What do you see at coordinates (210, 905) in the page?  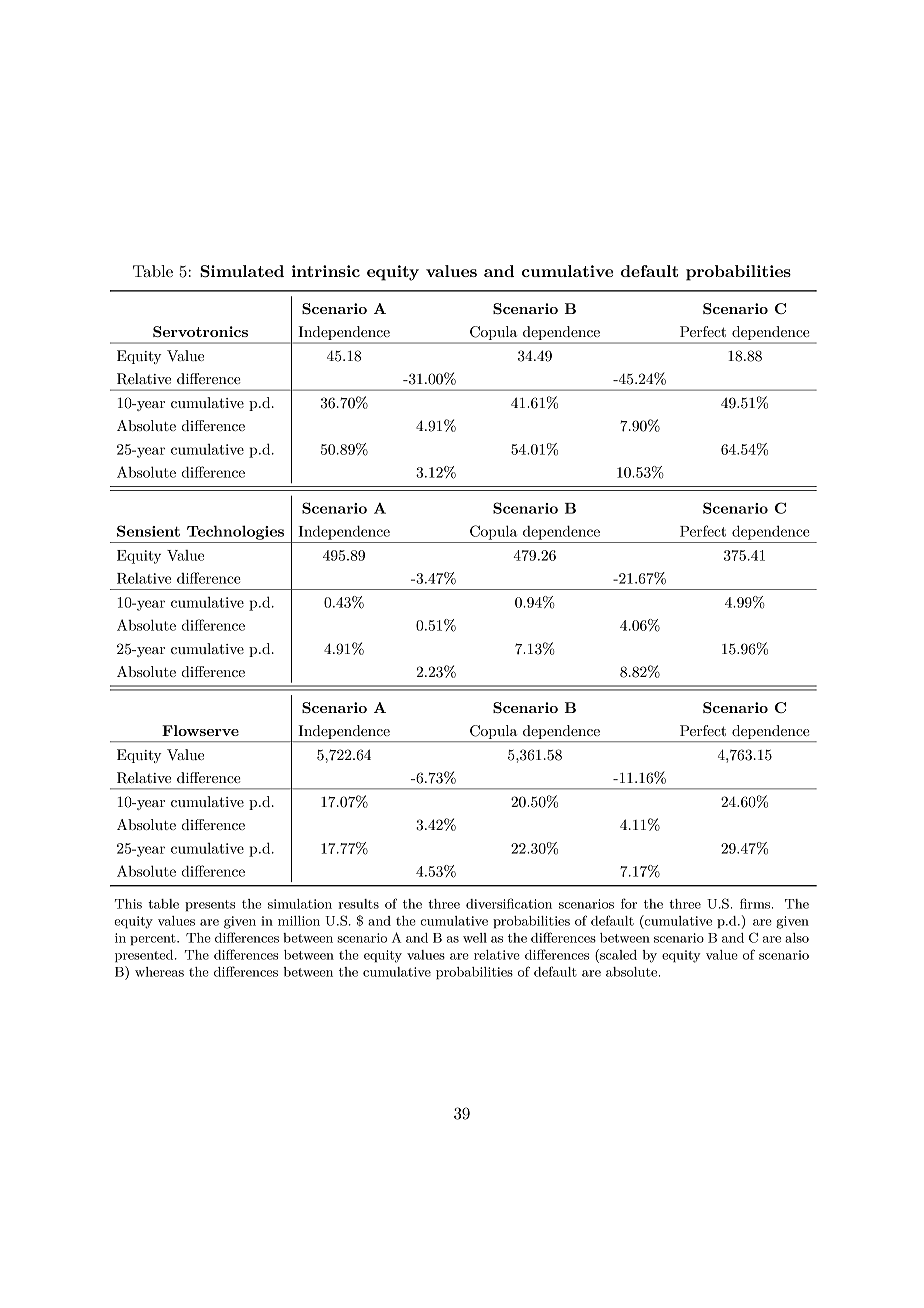 I see `presents` at bounding box center [210, 905].
